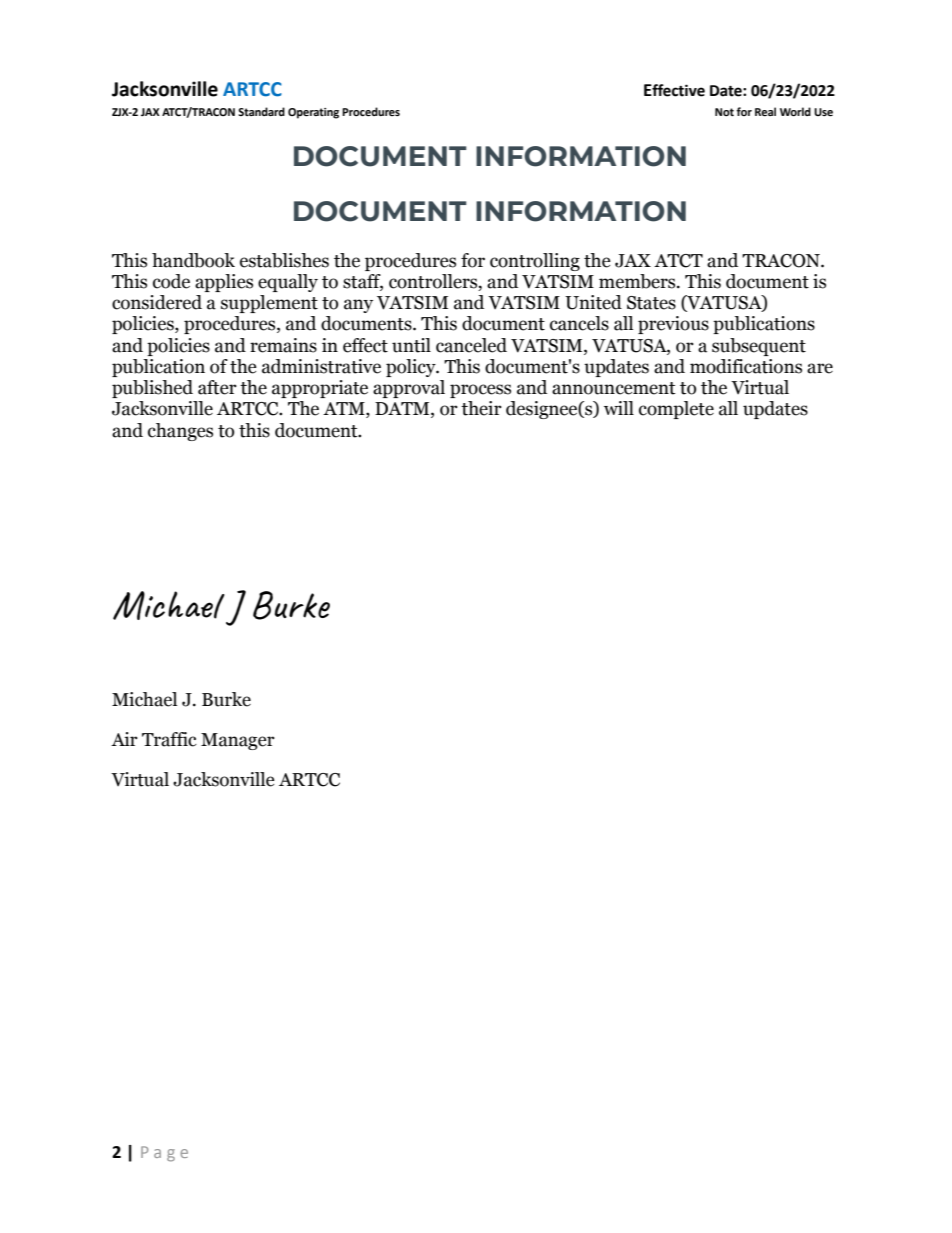 The height and width of the screenshot is (1233, 952). I want to click on their, so click(481, 408).
